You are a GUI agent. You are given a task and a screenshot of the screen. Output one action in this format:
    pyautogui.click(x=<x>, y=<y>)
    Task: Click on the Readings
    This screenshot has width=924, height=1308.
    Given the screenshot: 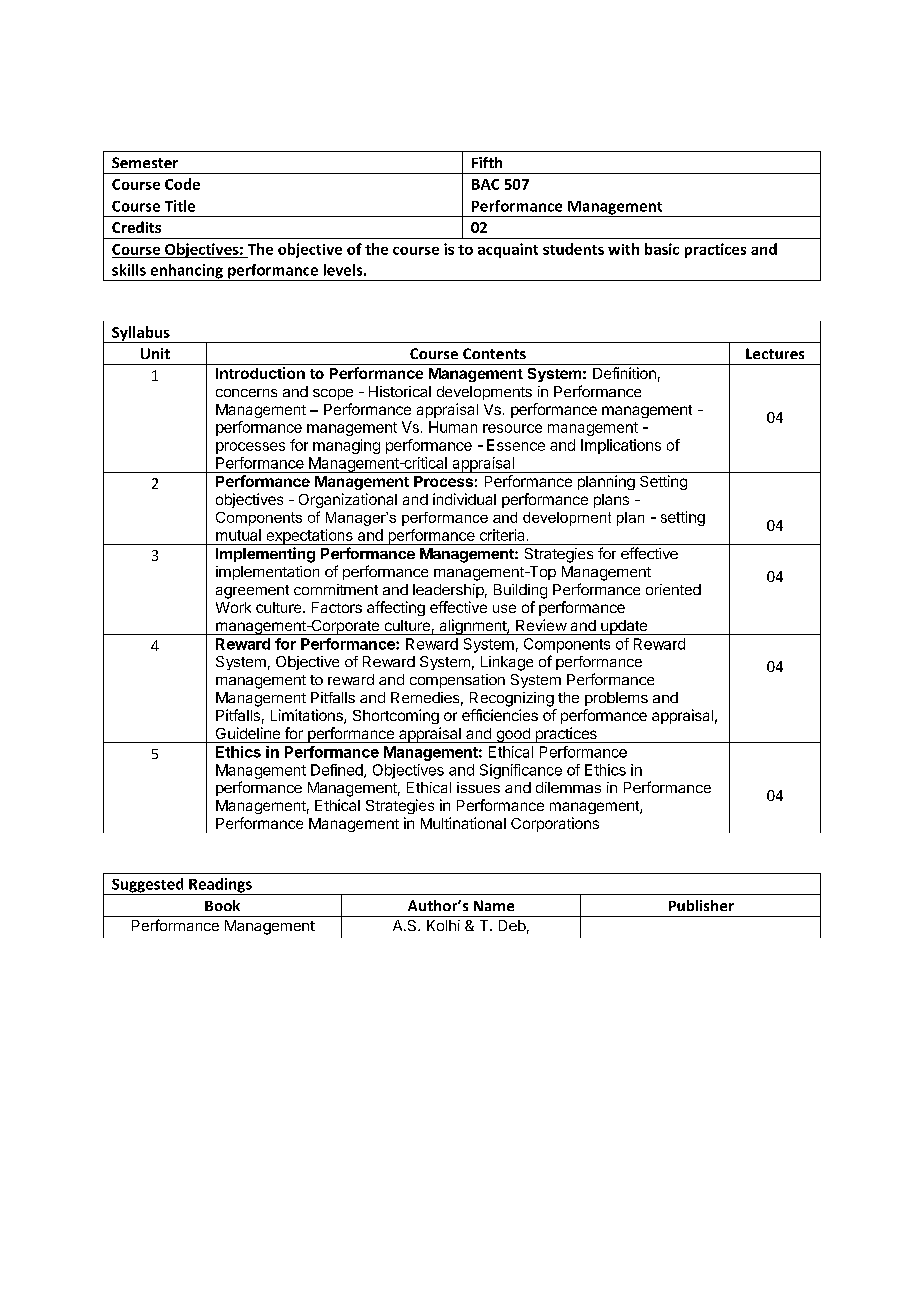 What is the action you would take?
    pyautogui.click(x=220, y=886)
